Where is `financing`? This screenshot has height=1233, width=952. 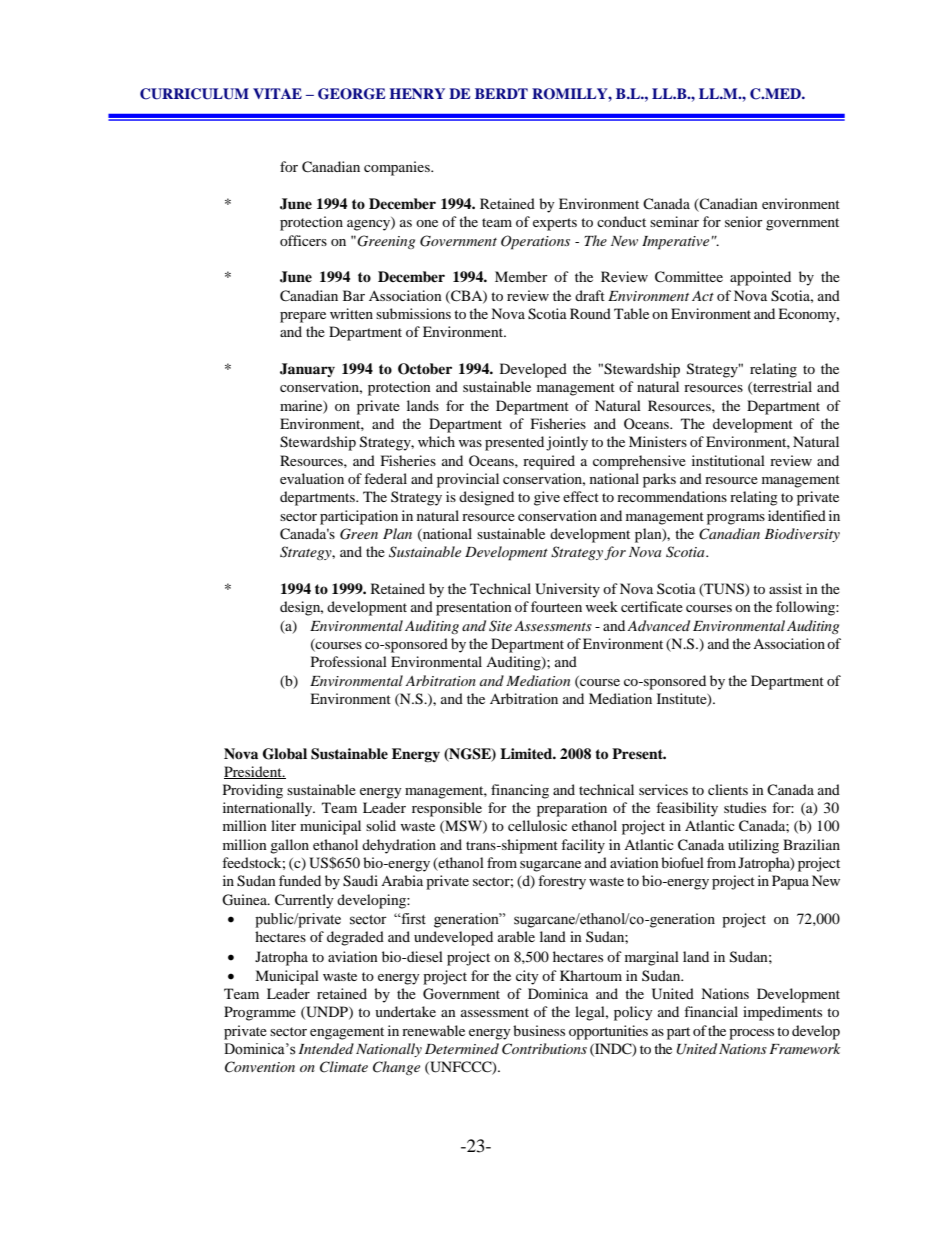 financing is located at coordinates (520, 791).
